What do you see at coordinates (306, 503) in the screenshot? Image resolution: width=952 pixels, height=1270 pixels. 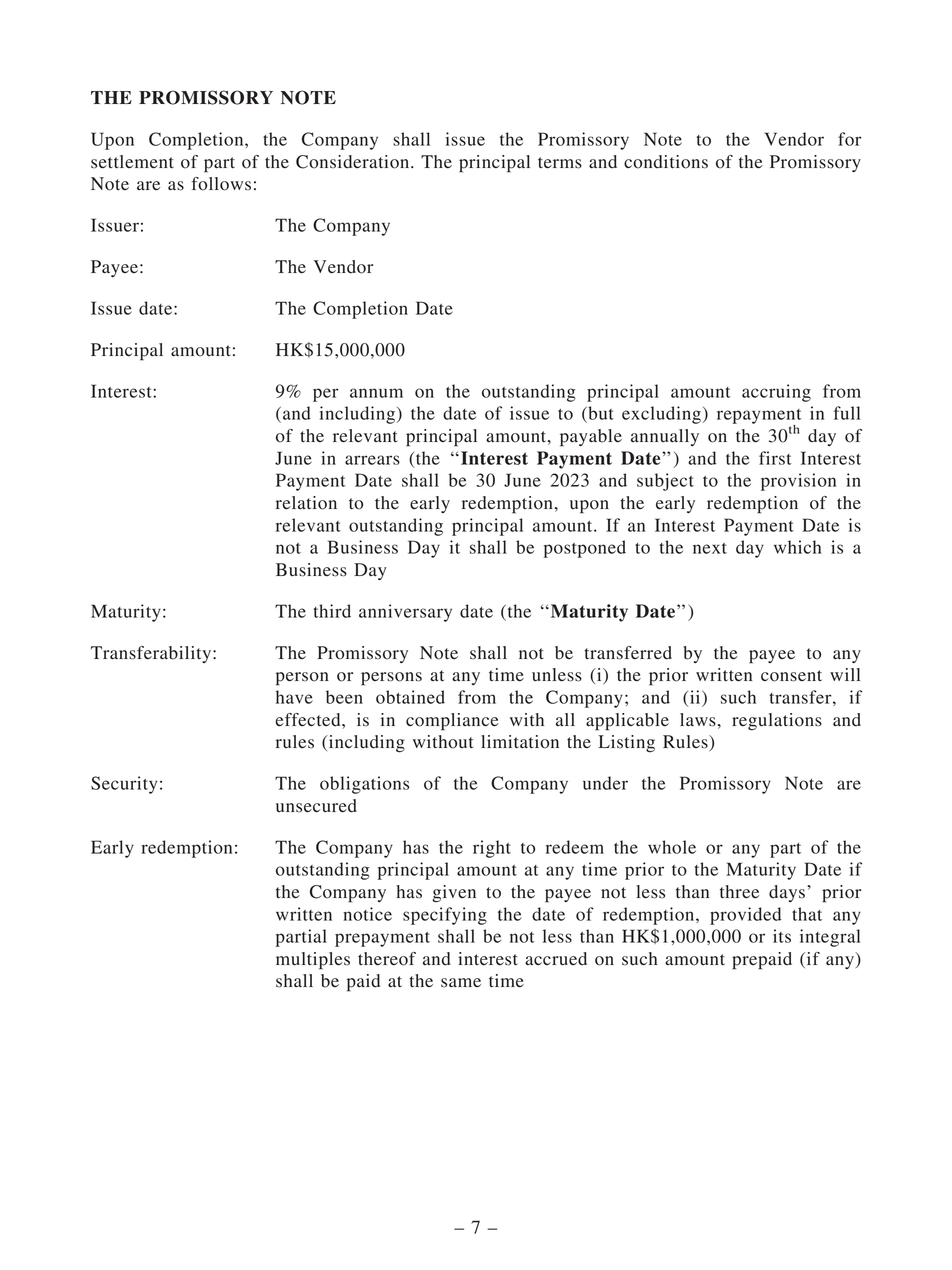 I see `relation` at bounding box center [306, 503].
